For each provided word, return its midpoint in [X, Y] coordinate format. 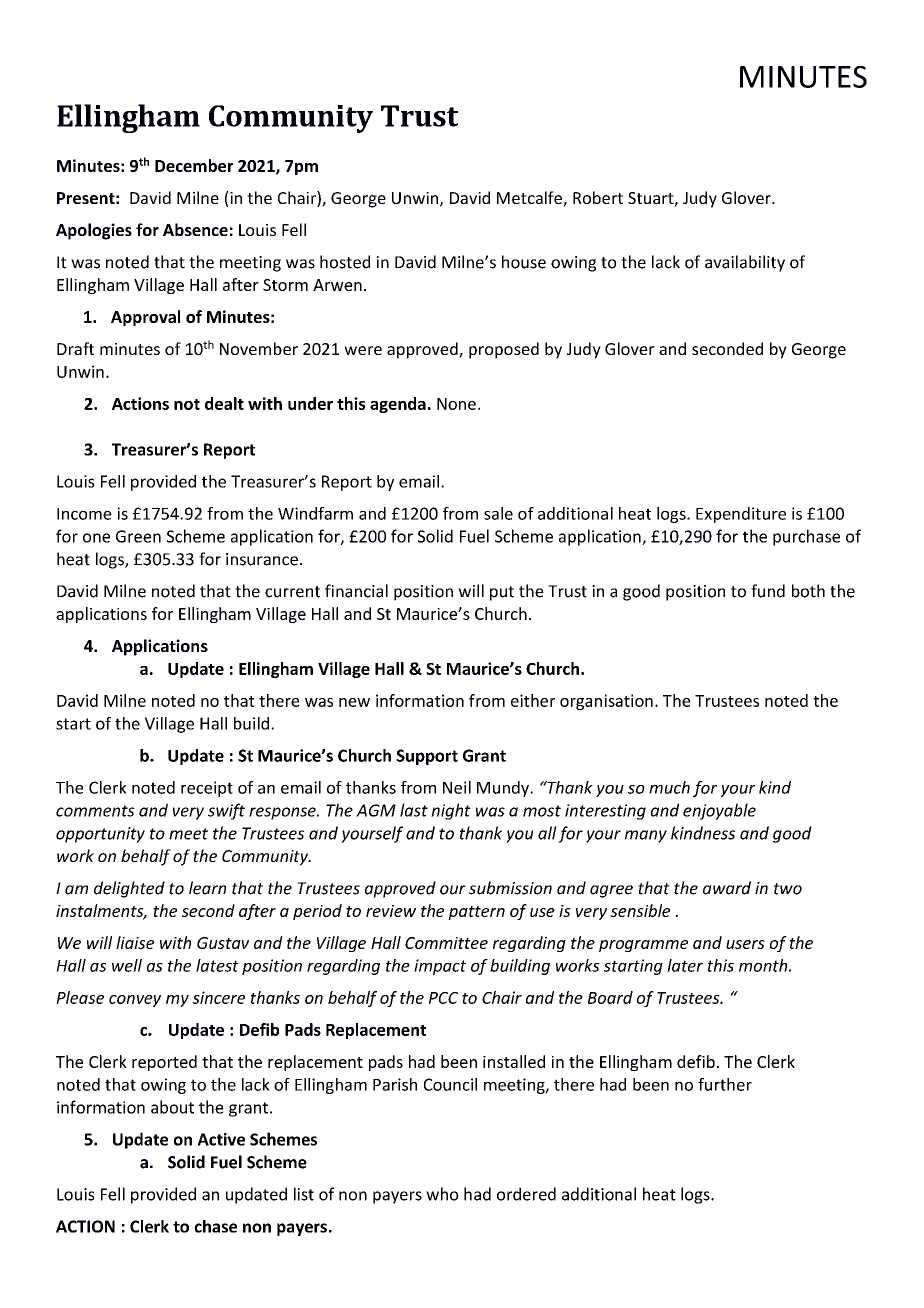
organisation [606, 702]
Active [221, 1139]
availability [745, 263]
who [442, 1194]
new [354, 702]
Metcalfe [530, 199]
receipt [207, 789]
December [194, 165]
